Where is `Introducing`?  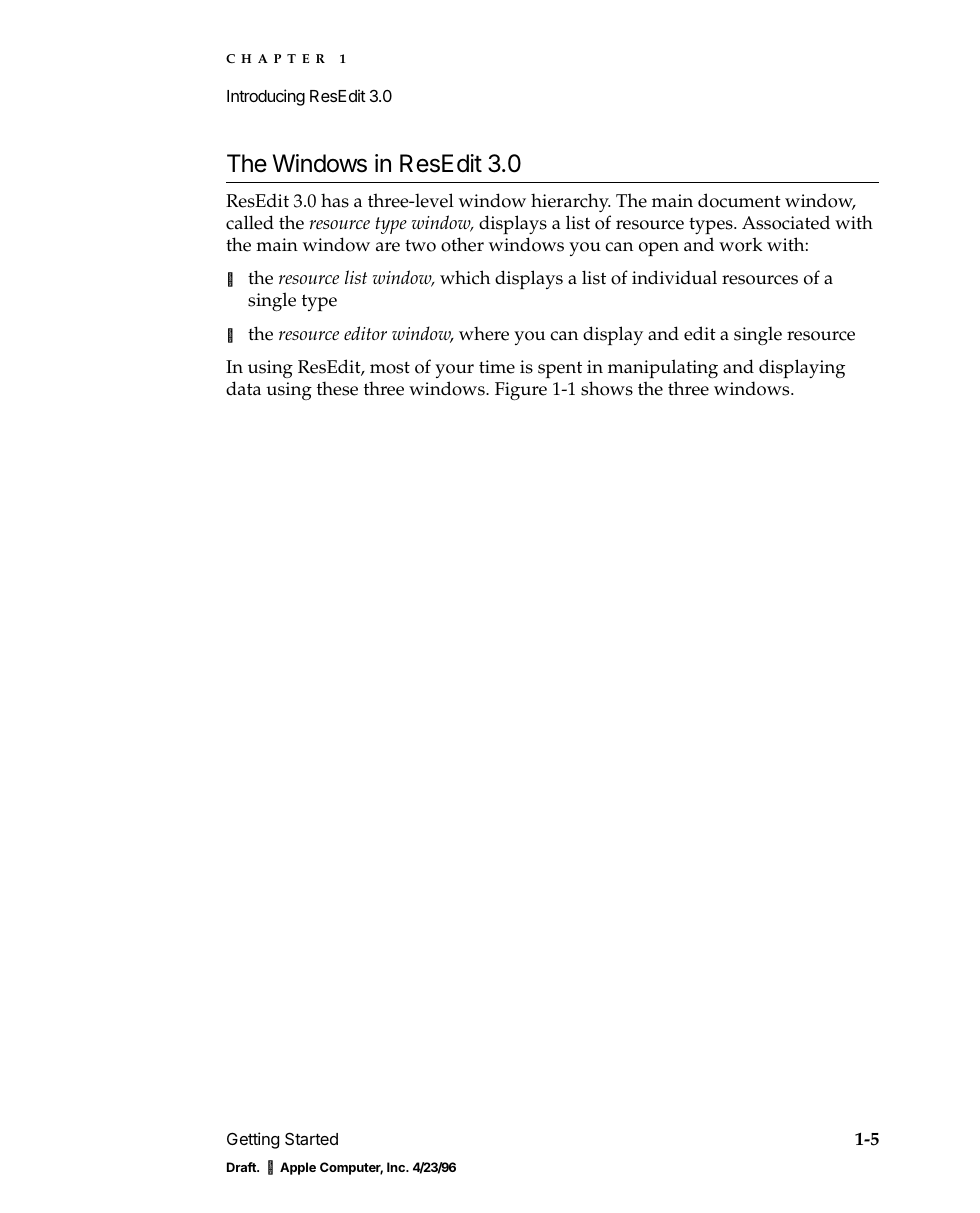
Introducing is located at coordinates (266, 97).
